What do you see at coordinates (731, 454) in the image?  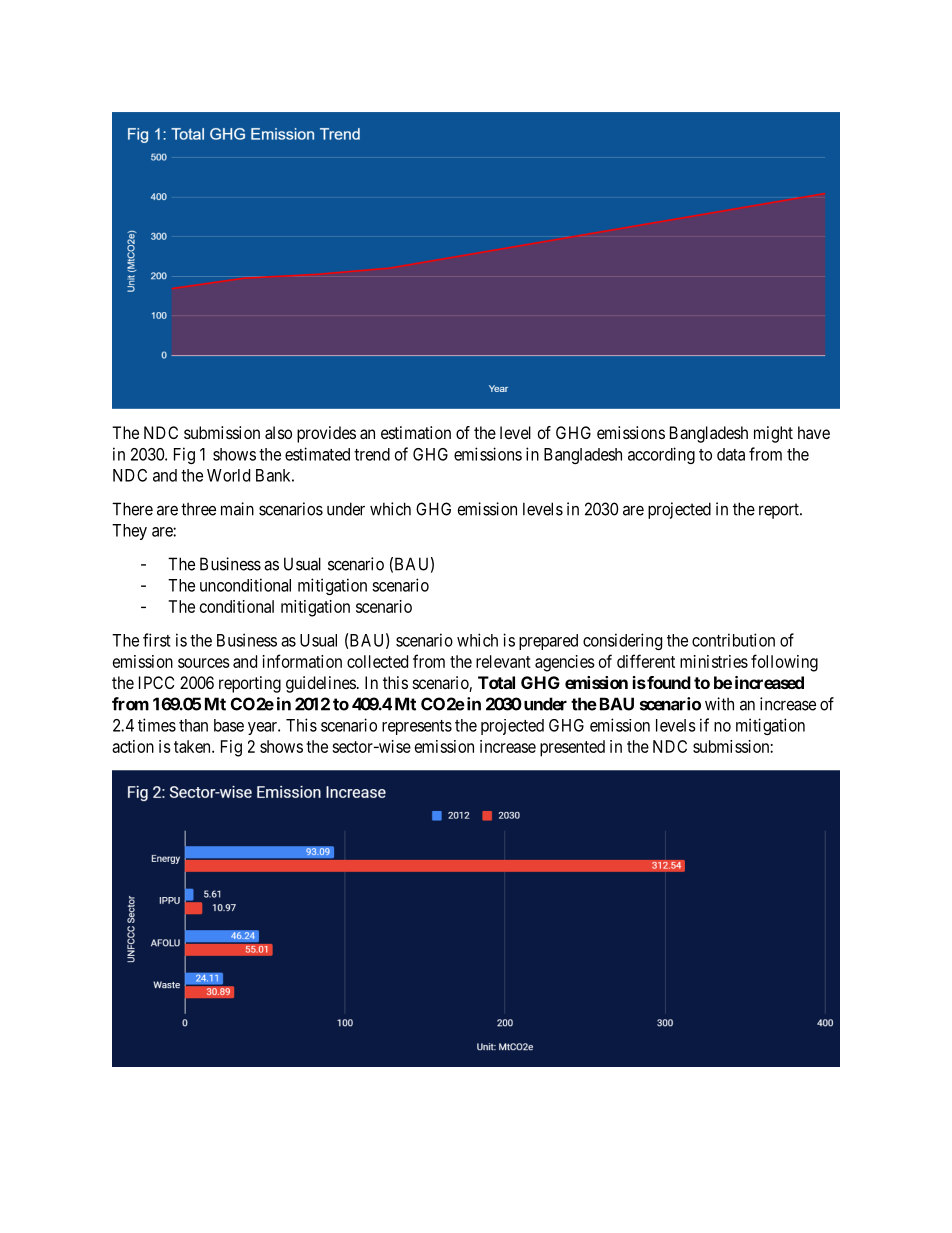 I see `data` at bounding box center [731, 454].
